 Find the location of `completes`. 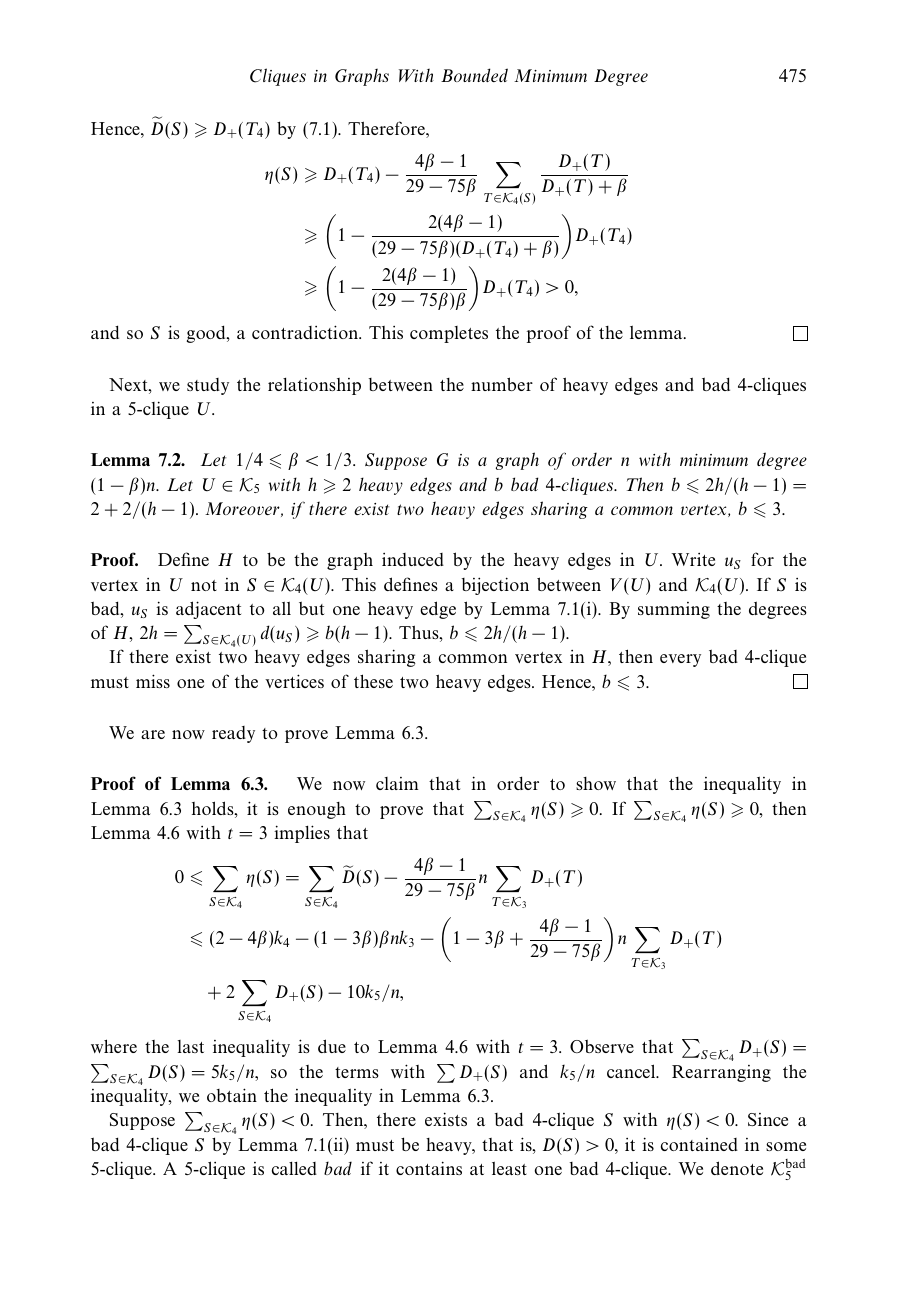

completes is located at coordinates (449, 334).
